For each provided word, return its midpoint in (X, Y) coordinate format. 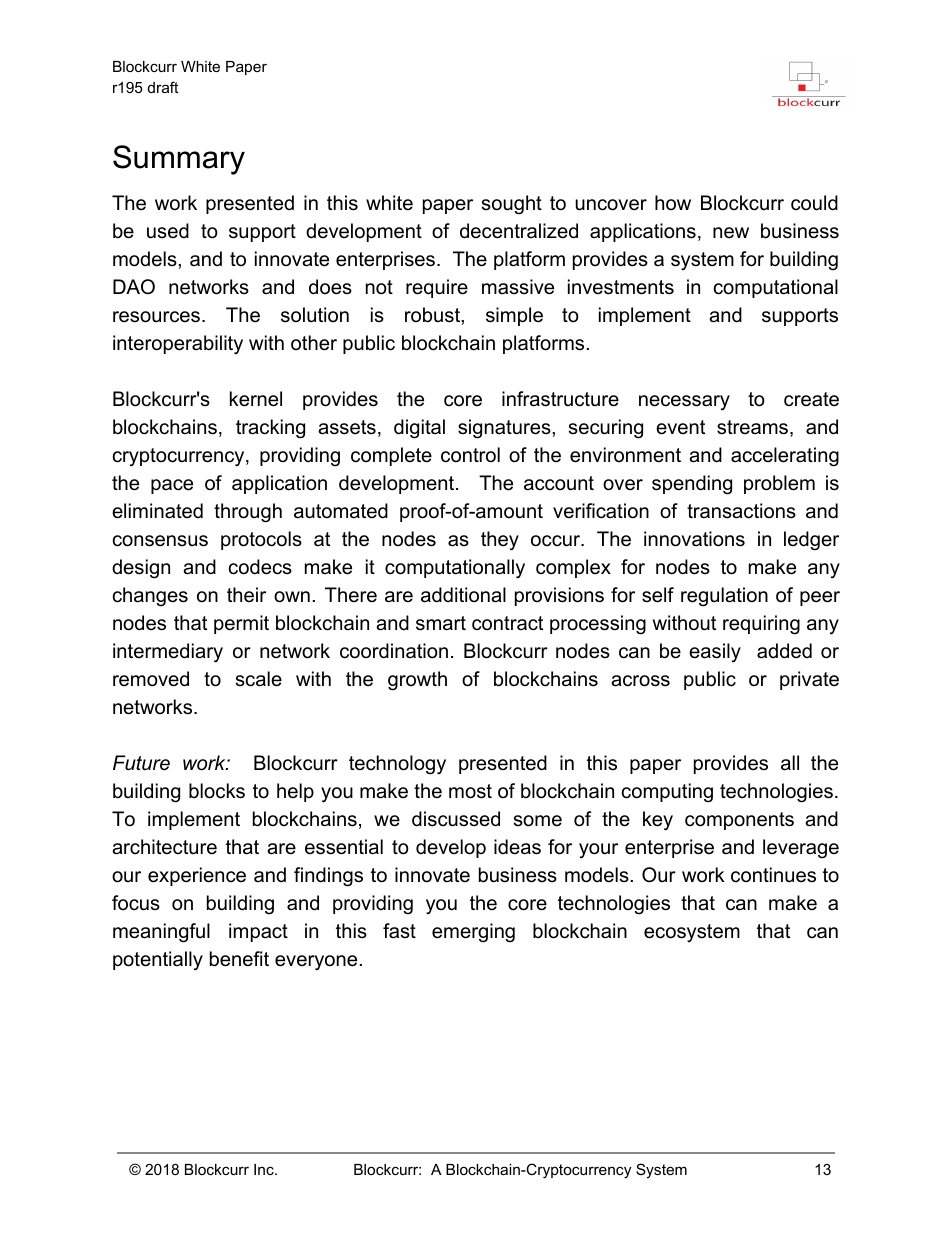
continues (773, 875)
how (673, 202)
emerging (473, 933)
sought (512, 205)
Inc (265, 1169)
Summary (179, 160)
